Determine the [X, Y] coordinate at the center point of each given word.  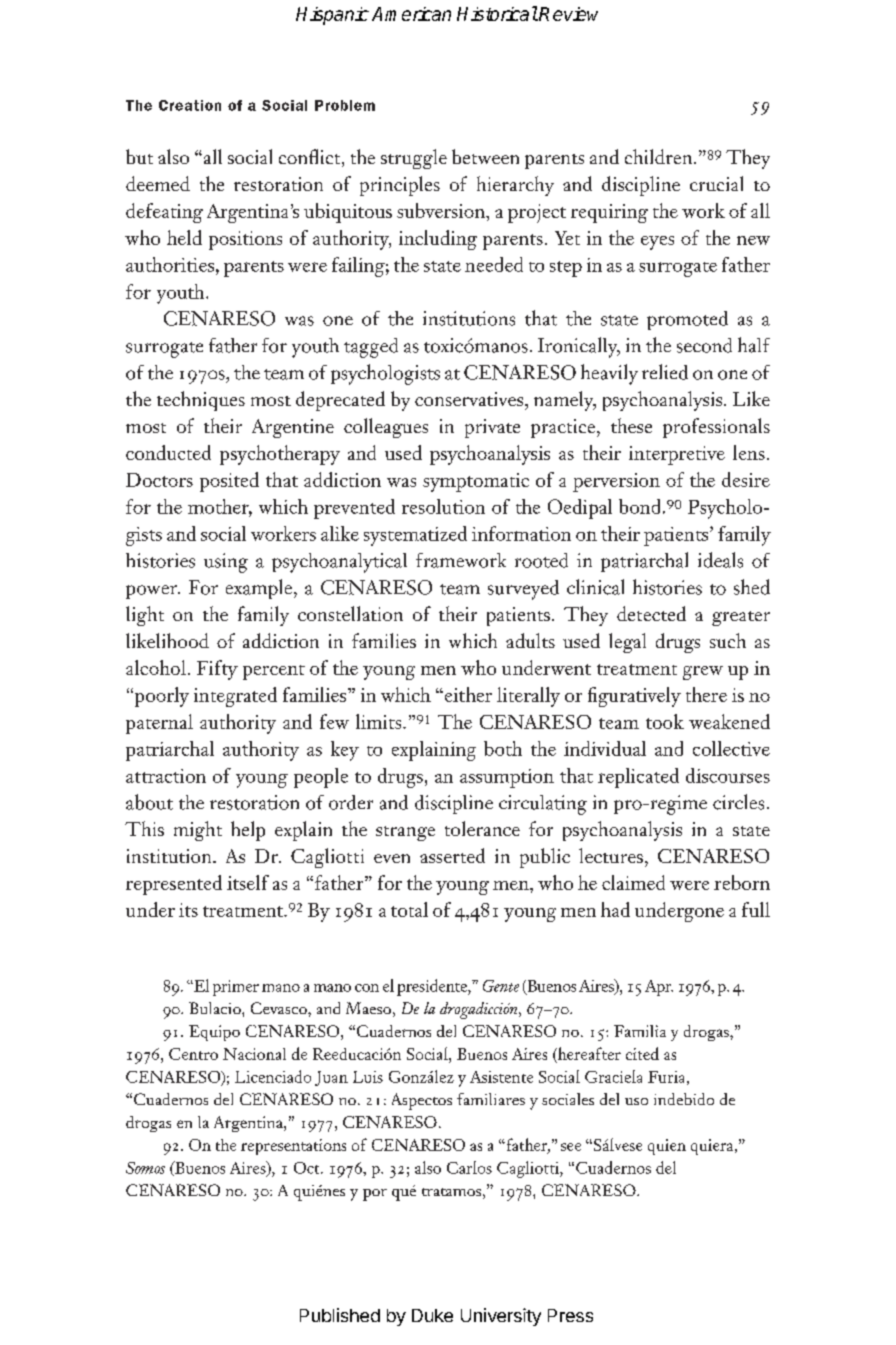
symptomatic [476, 482]
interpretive [677, 455]
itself [248, 882]
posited [229, 482]
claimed [633, 882]
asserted [452, 855]
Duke [432, 1315]
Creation [190, 105]
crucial [716, 183]
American [411, 14]
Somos [145, 1168]
